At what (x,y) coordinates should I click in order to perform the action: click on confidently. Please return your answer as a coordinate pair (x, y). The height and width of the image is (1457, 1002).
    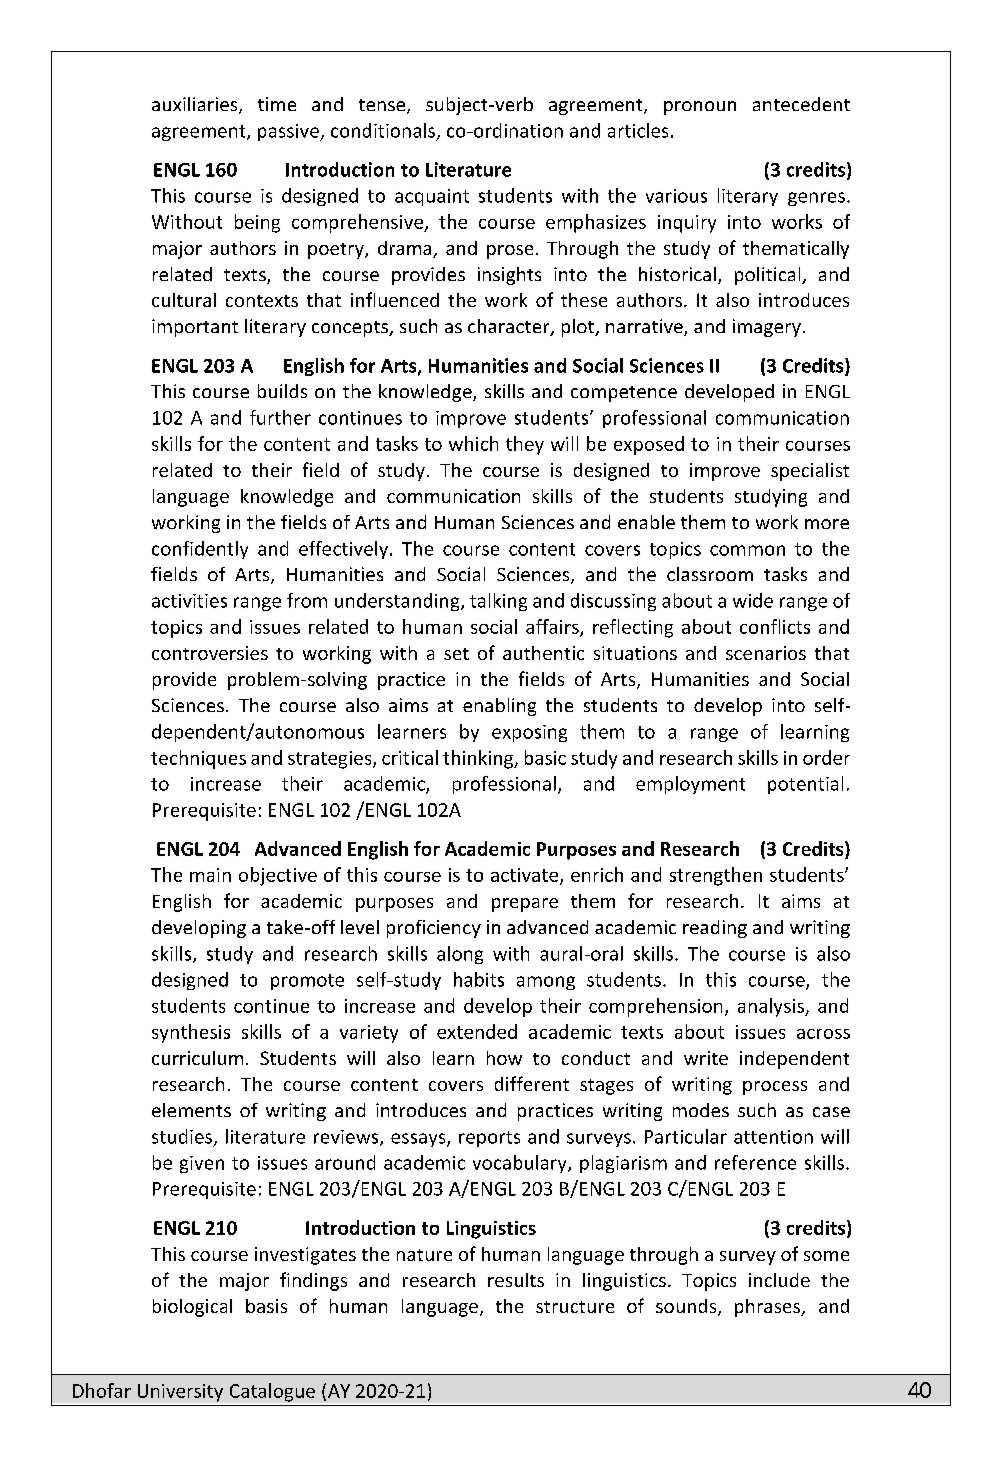
    Looking at the image, I should click on (200, 550).
